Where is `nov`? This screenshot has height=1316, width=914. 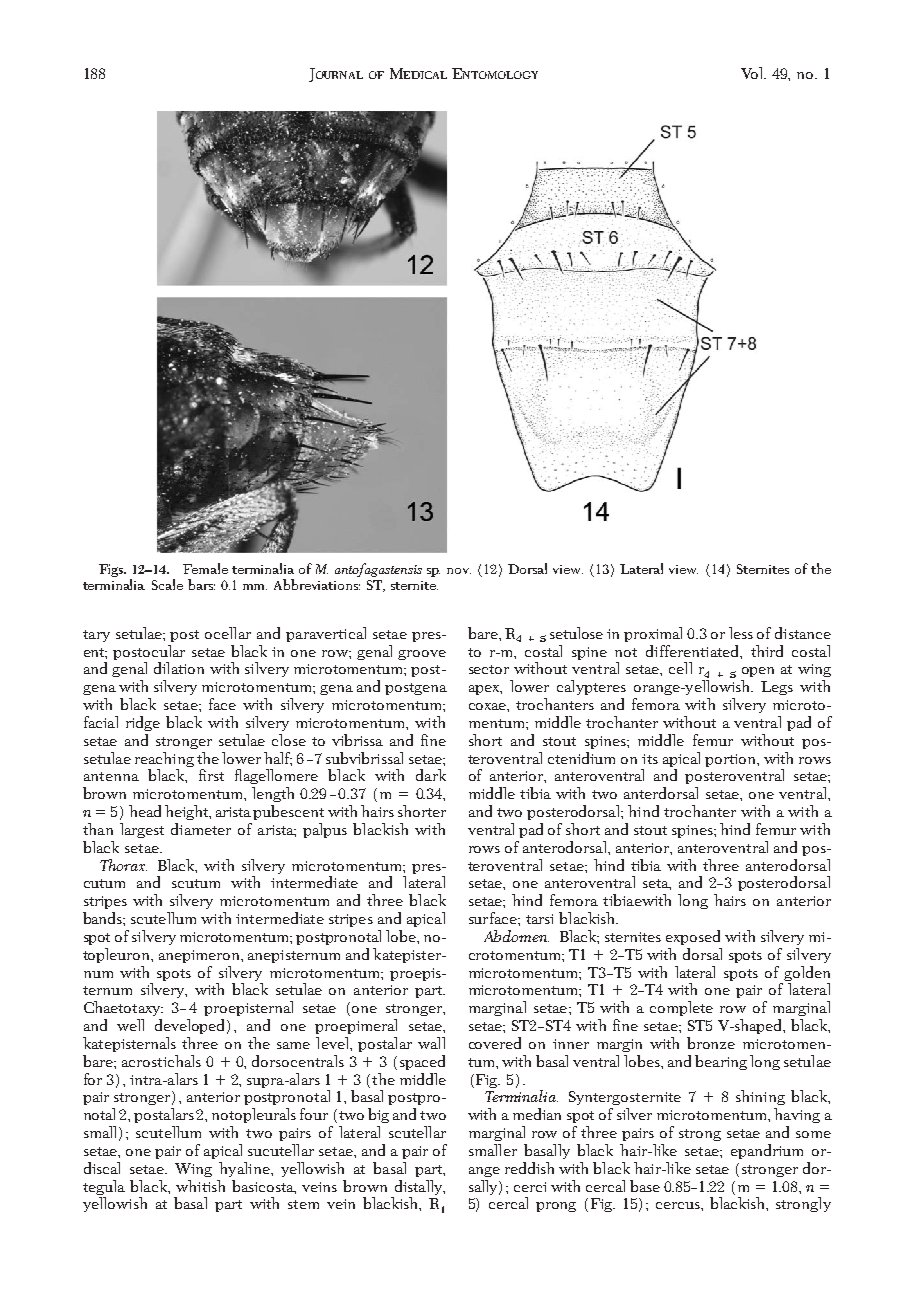 nov is located at coordinates (459, 571).
